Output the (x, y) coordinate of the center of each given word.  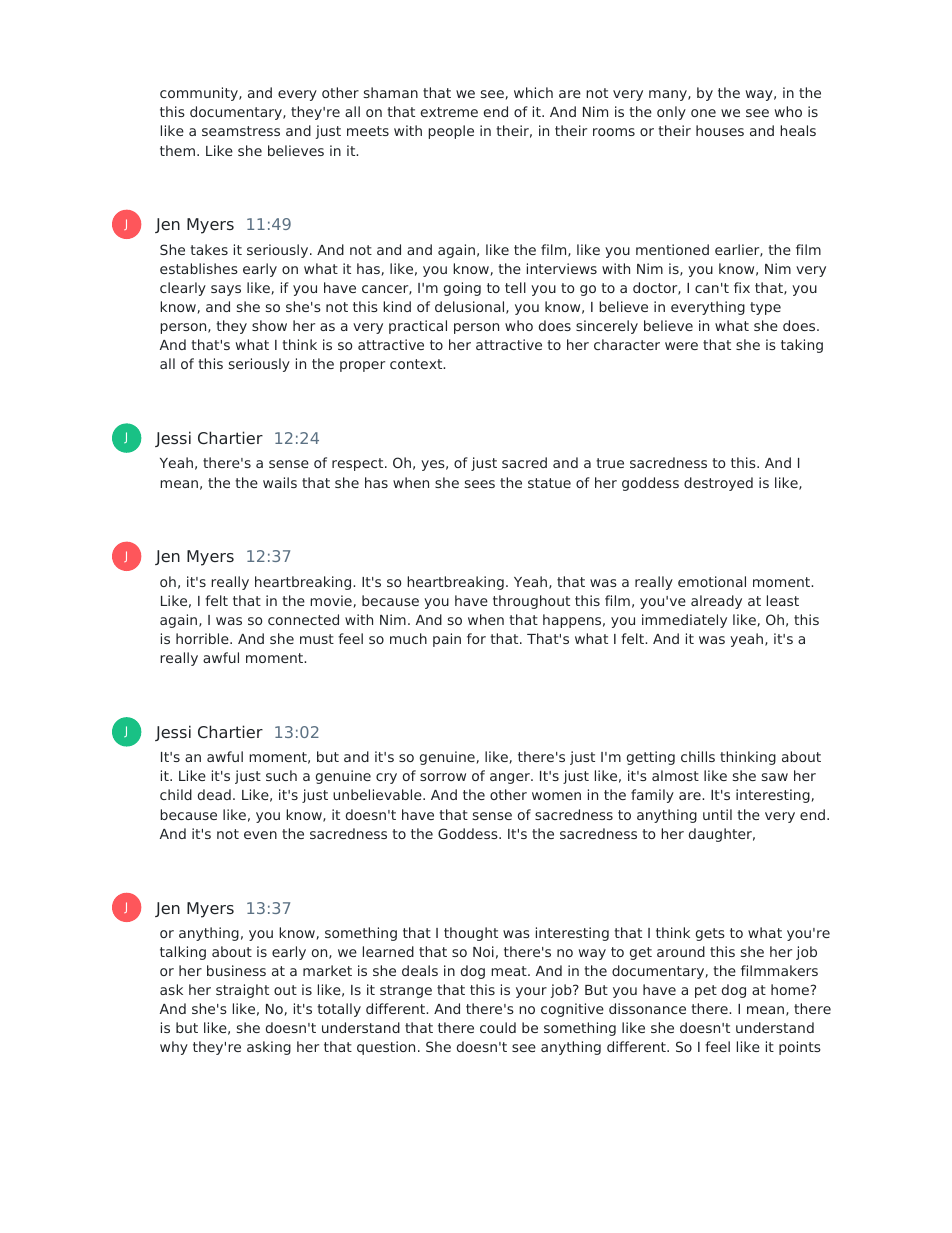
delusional (471, 307)
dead (214, 794)
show (269, 325)
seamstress (241, 131)
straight (242, 991)
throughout (531, 602)
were (681, 346)
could (498, 1027)
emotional (712, 581)
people (451, 132)
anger (511, 778)
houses (720, 130)
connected (303, 619)
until (717, 814)
